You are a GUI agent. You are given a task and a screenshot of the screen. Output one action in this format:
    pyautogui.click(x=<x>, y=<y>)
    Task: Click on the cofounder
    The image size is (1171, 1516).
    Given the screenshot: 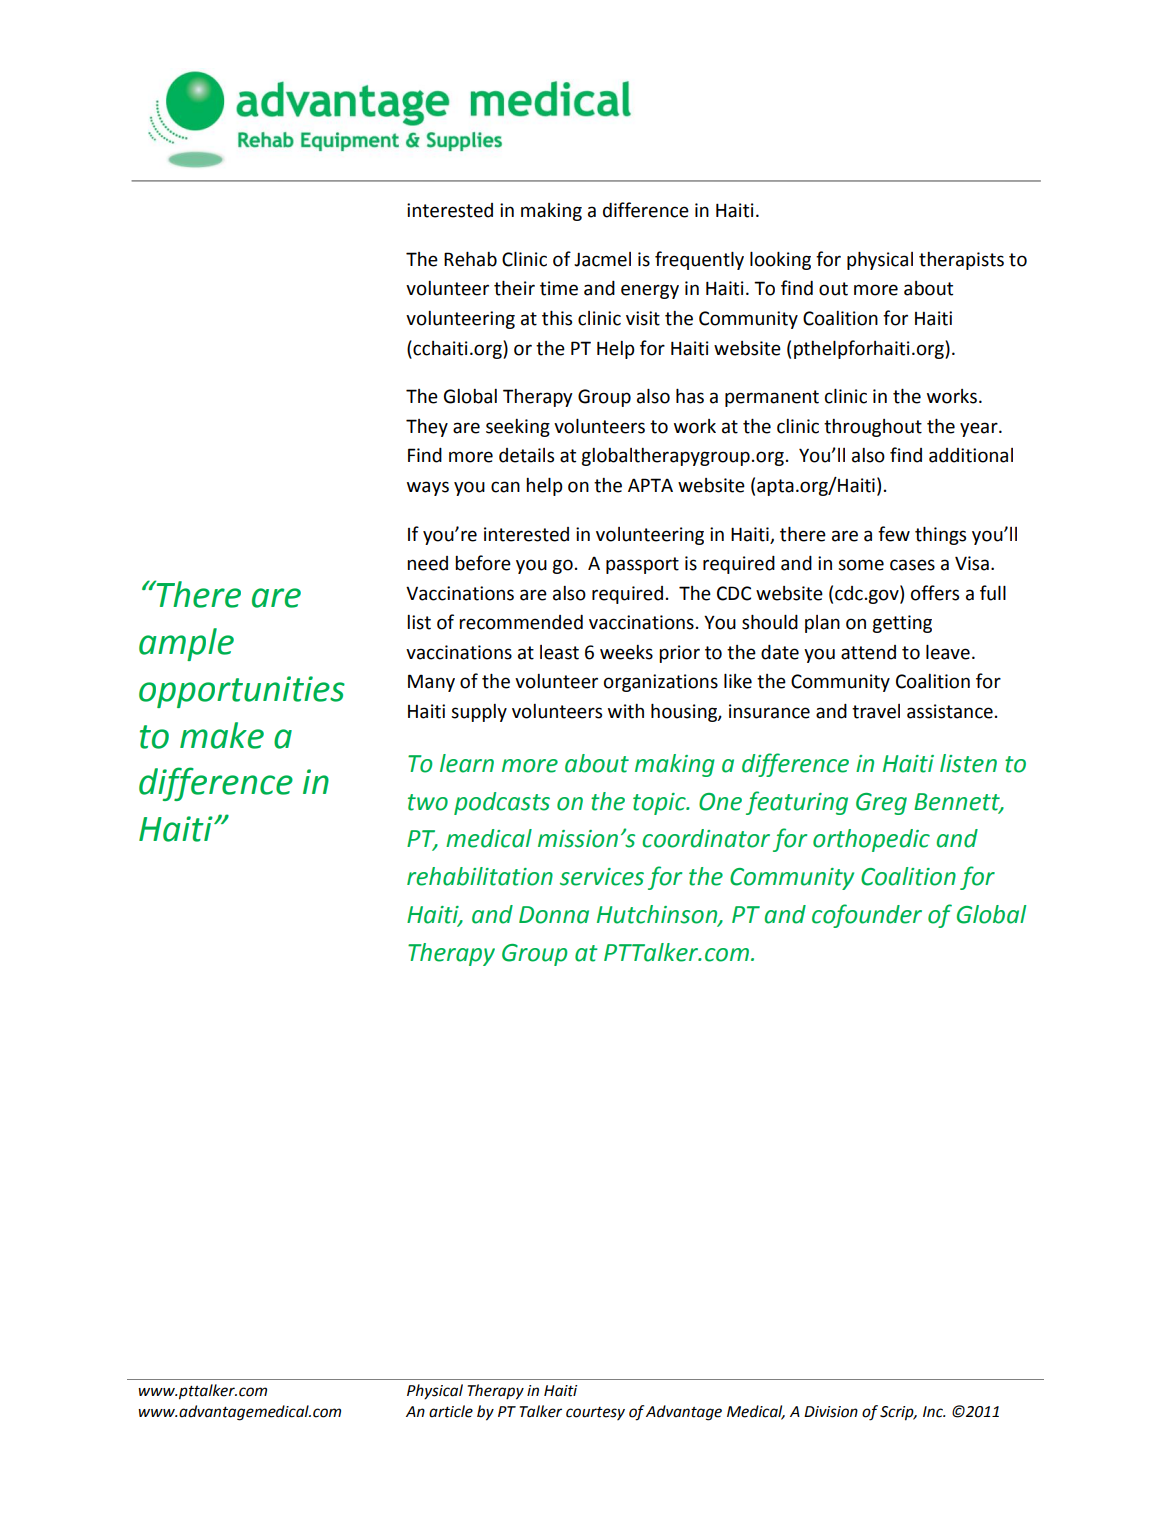 What is the action you would take?
    pyautogui.click(x=867, y=916)
